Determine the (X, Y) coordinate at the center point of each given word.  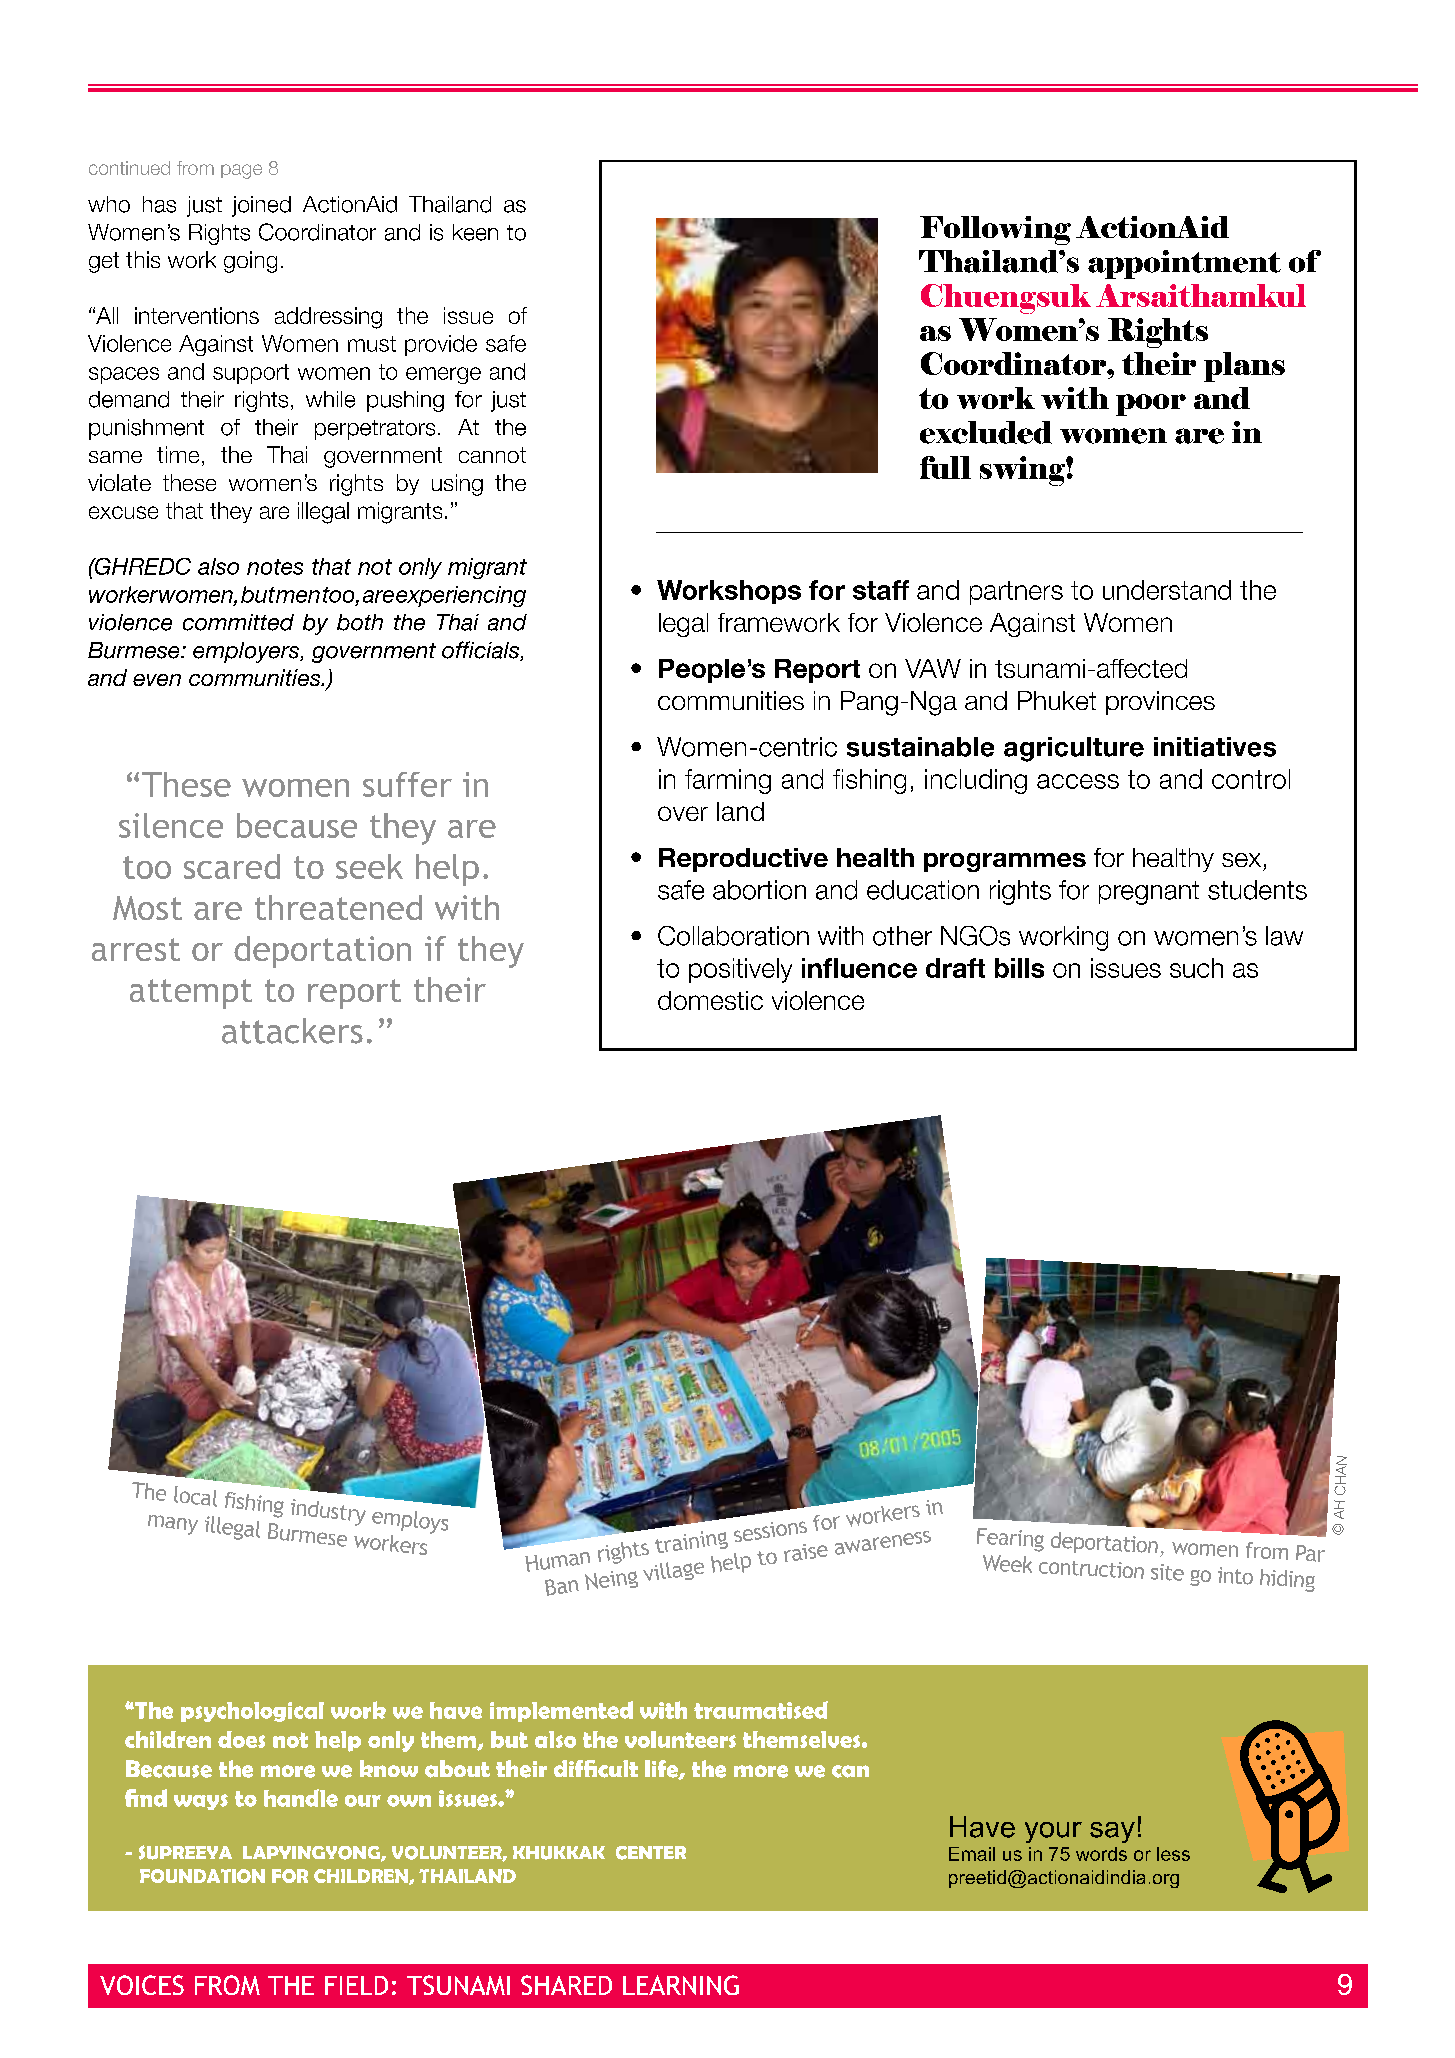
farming (728, 781)
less (1173, 1854)
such (1196, 968)
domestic (710, 1000)
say (1112, 1832)
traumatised (761, 1710)
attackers (292, 1031)
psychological (252, 1712)
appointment (1184, 264)
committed (238, 622)
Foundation (202, 1876)
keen (475, 232)
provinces (1160, 703)
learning (681, 1985)
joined (261, 206)
